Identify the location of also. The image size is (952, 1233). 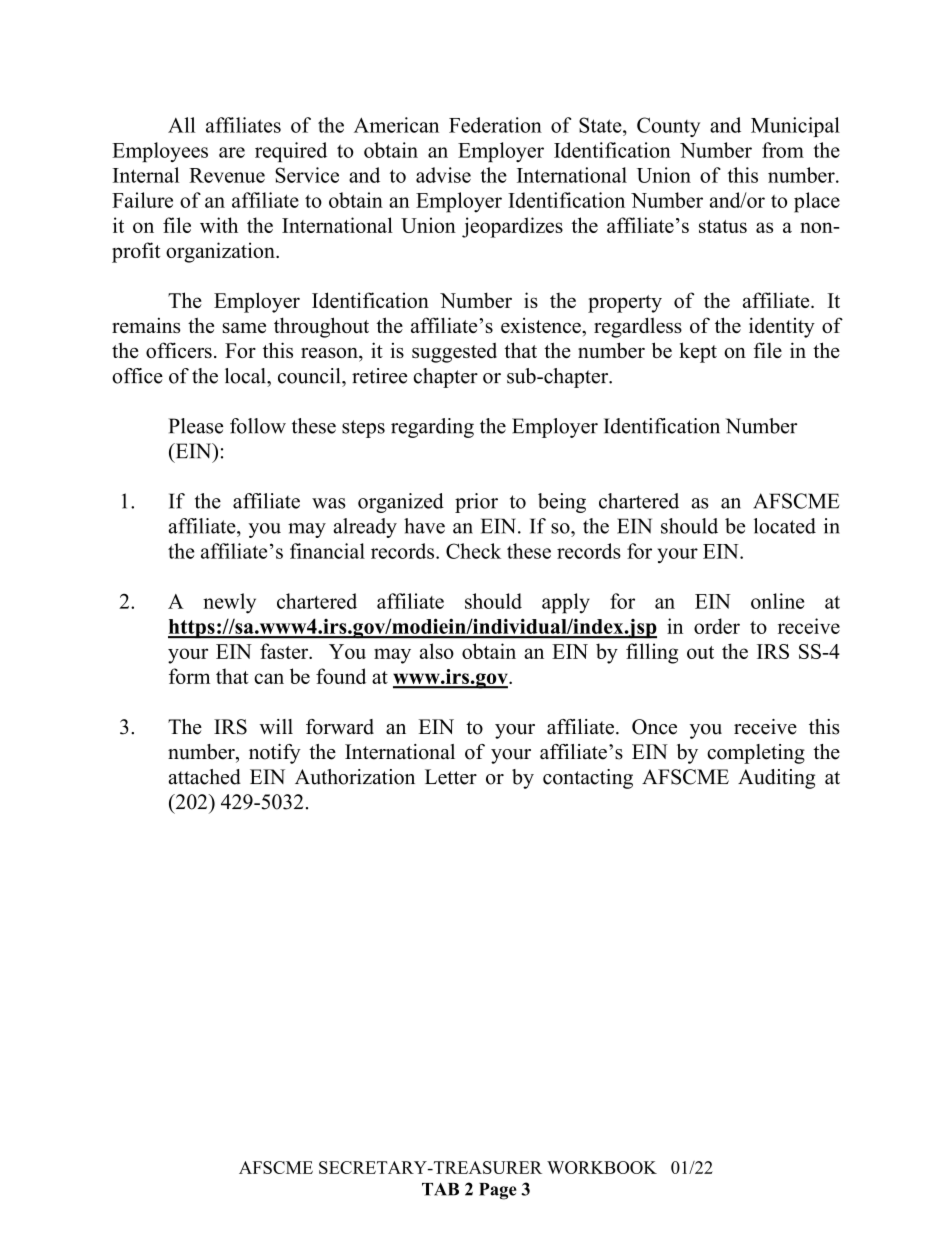
(437, 651).
